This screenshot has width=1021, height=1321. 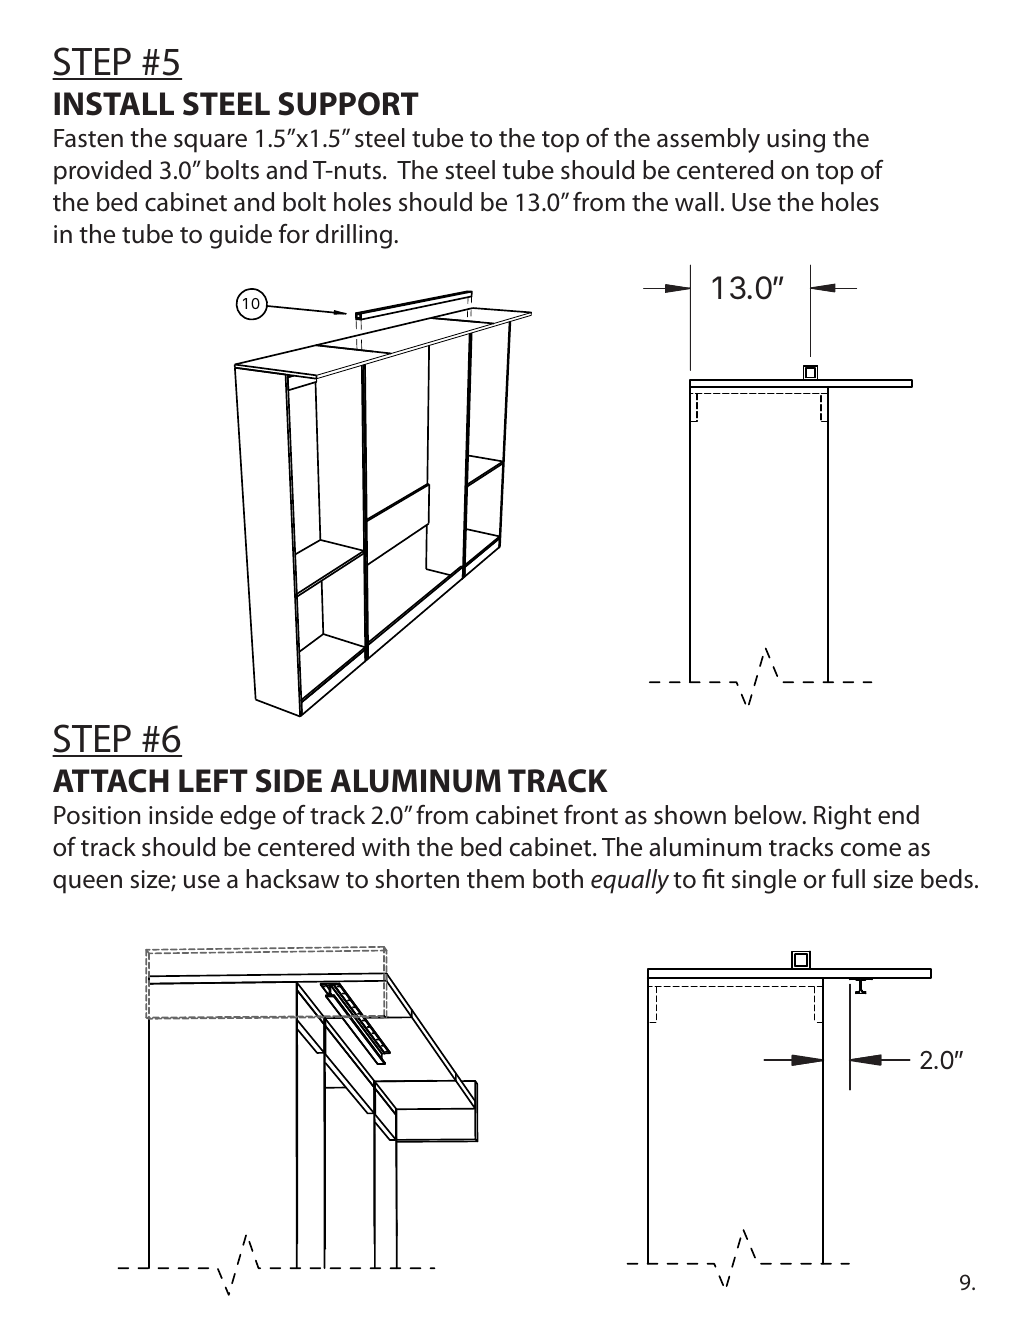 What do you see at coordinates (213, 780) in the screenshot?
I see `LEFT` at bounding box center [213, 780].
